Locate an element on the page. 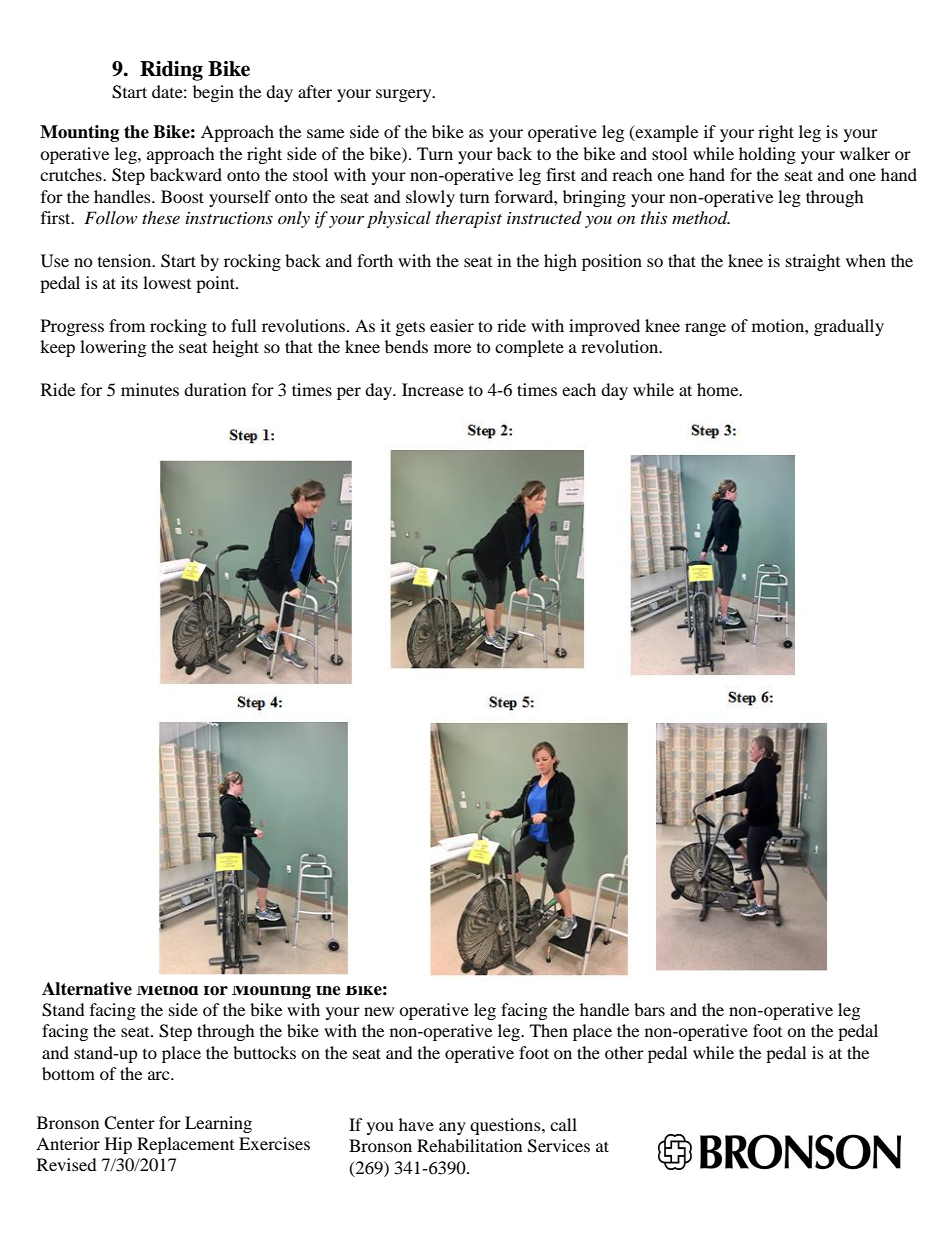  other is located at coordinates (624, 1052).
